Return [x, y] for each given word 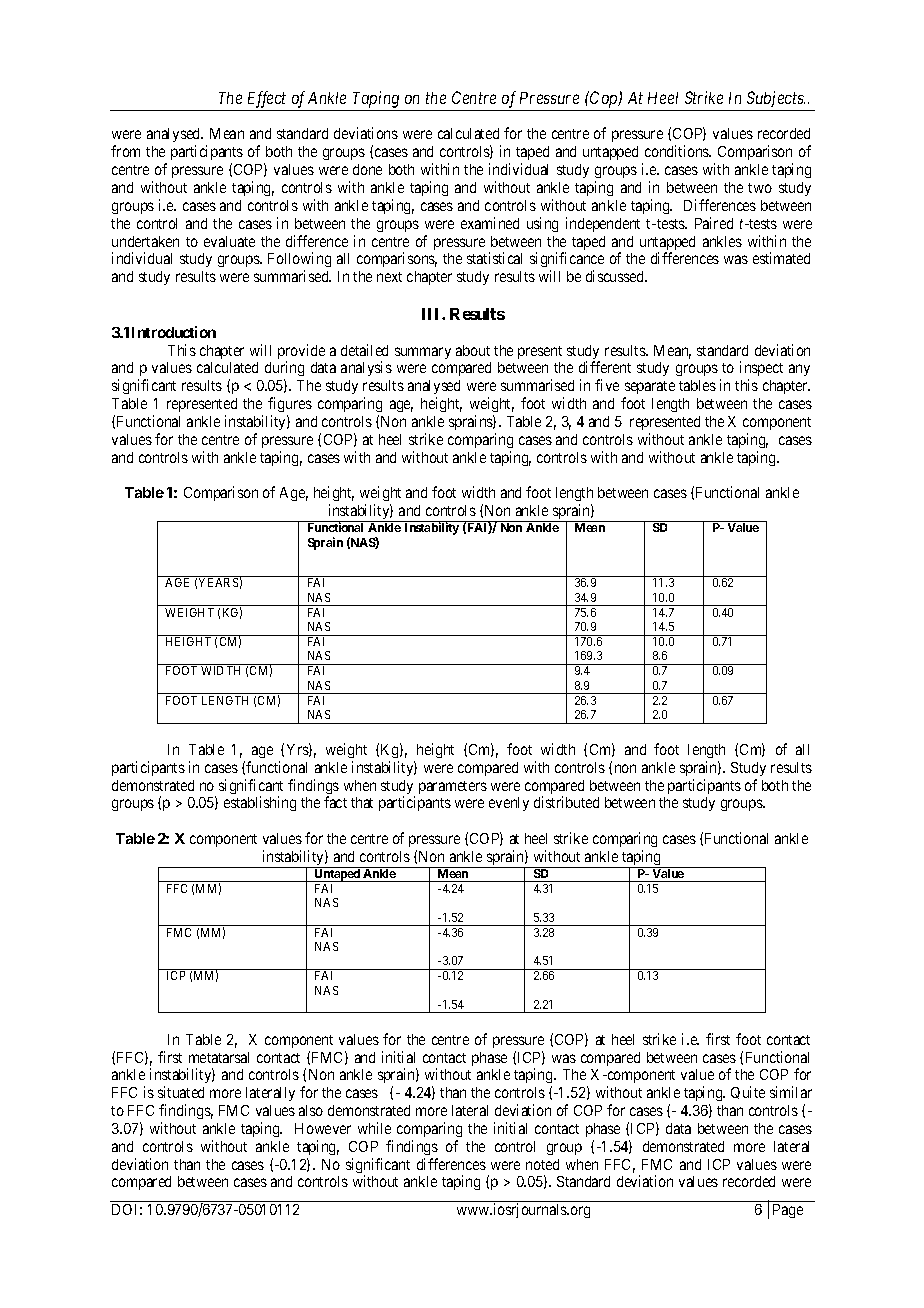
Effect [267, 99]
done [367, 169]
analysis [366, 368]
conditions [678, 151]
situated [181, 1092]
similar [791, 1092]
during [284, 370]
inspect [761, 370]
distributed [566, 802]
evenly [509, 804]
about [473, 350]
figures [290, 404]
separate [649, 389]
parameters [453, 787]
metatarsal [219, 1057]
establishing [260, 803]
